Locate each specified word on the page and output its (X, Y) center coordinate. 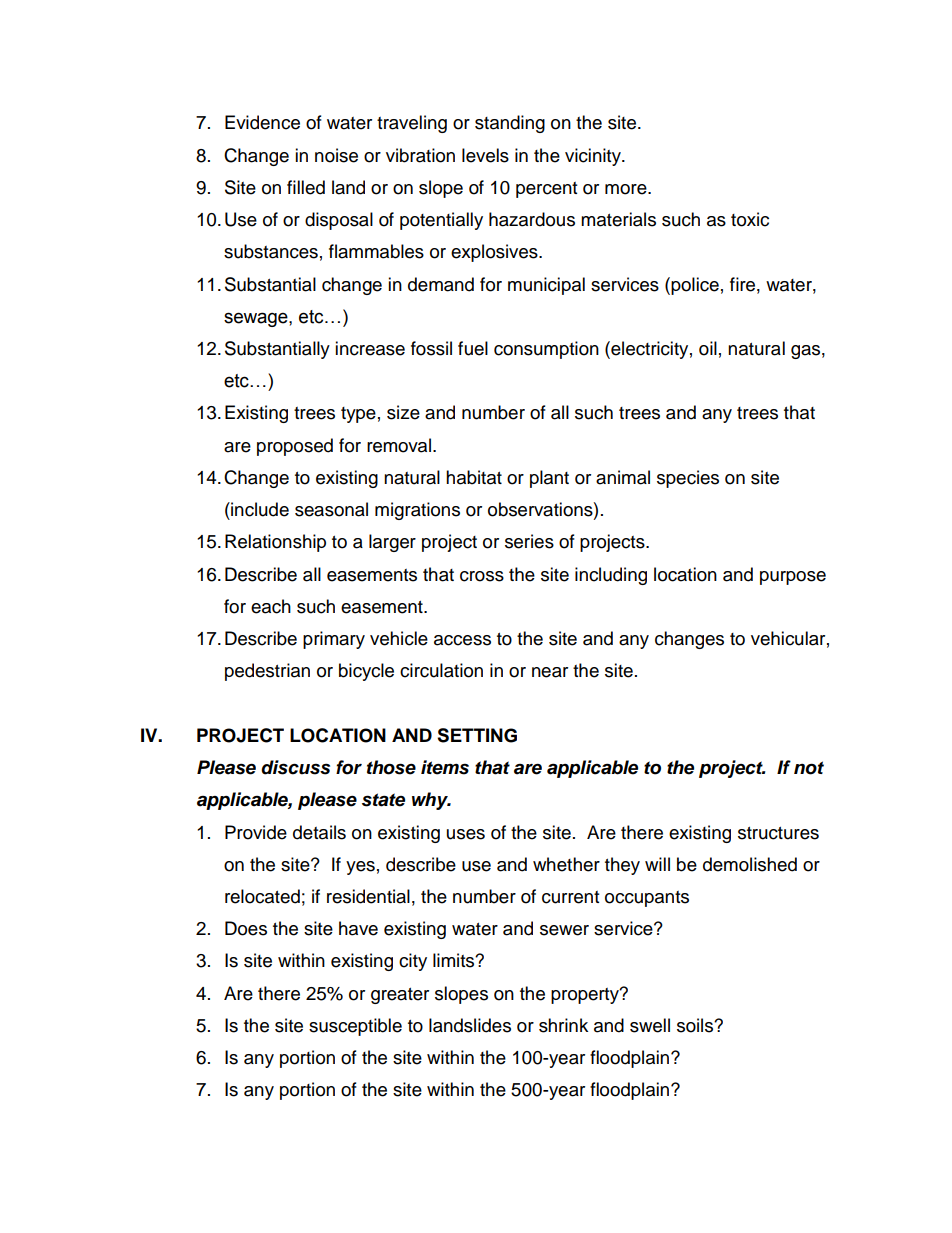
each (271, 606)
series (529, 541)
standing (510, 124)
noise (336, 155)
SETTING (477, 735)
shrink (563, 1025)
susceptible (355, 1027)
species (688, 479)
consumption (546, 350)
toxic (750, 219)
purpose (793, 578)
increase (370, 348)
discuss (295, 767)
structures (778, 833)
